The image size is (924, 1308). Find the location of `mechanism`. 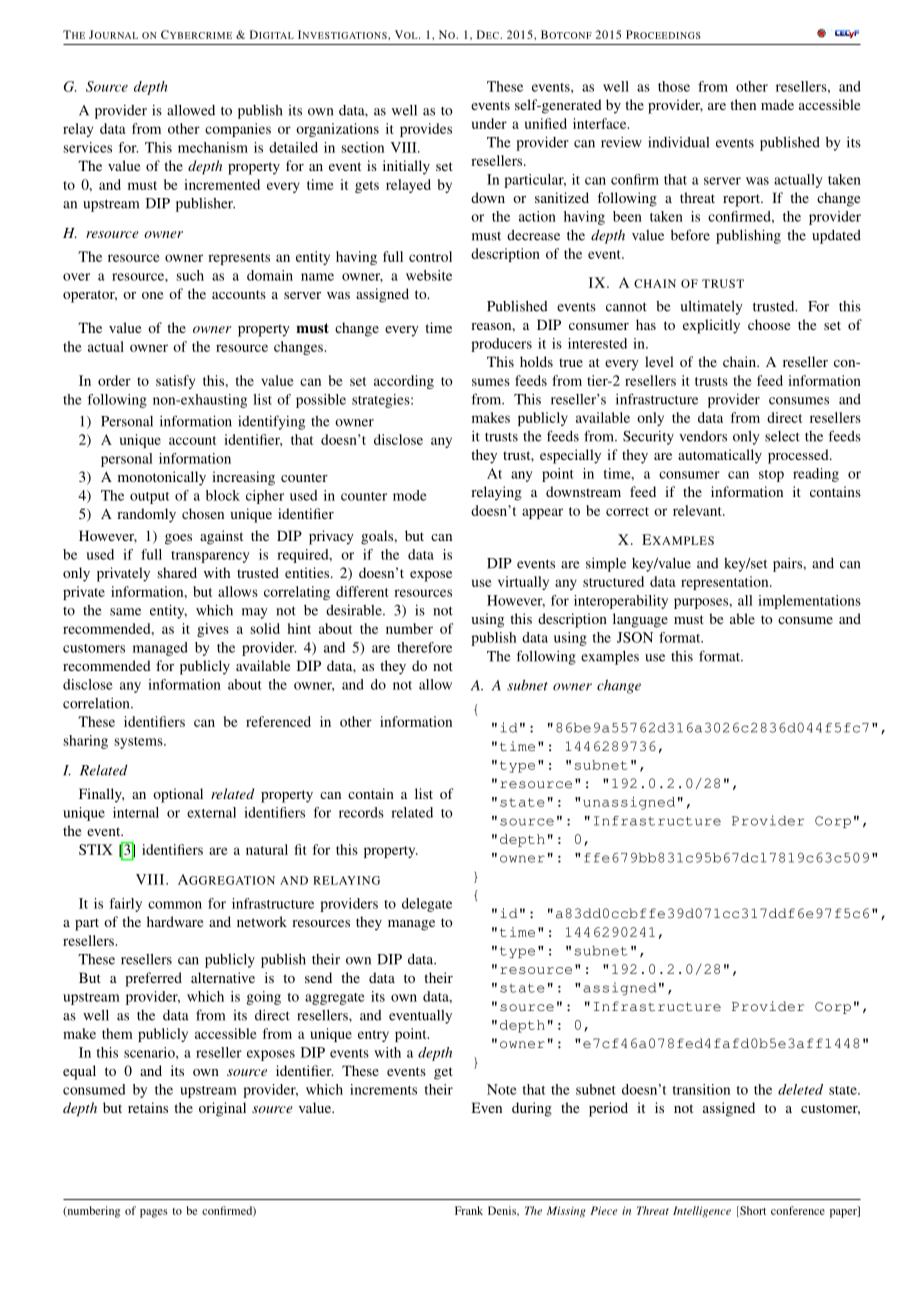

mechanism is located at coordinates (213, 147).
